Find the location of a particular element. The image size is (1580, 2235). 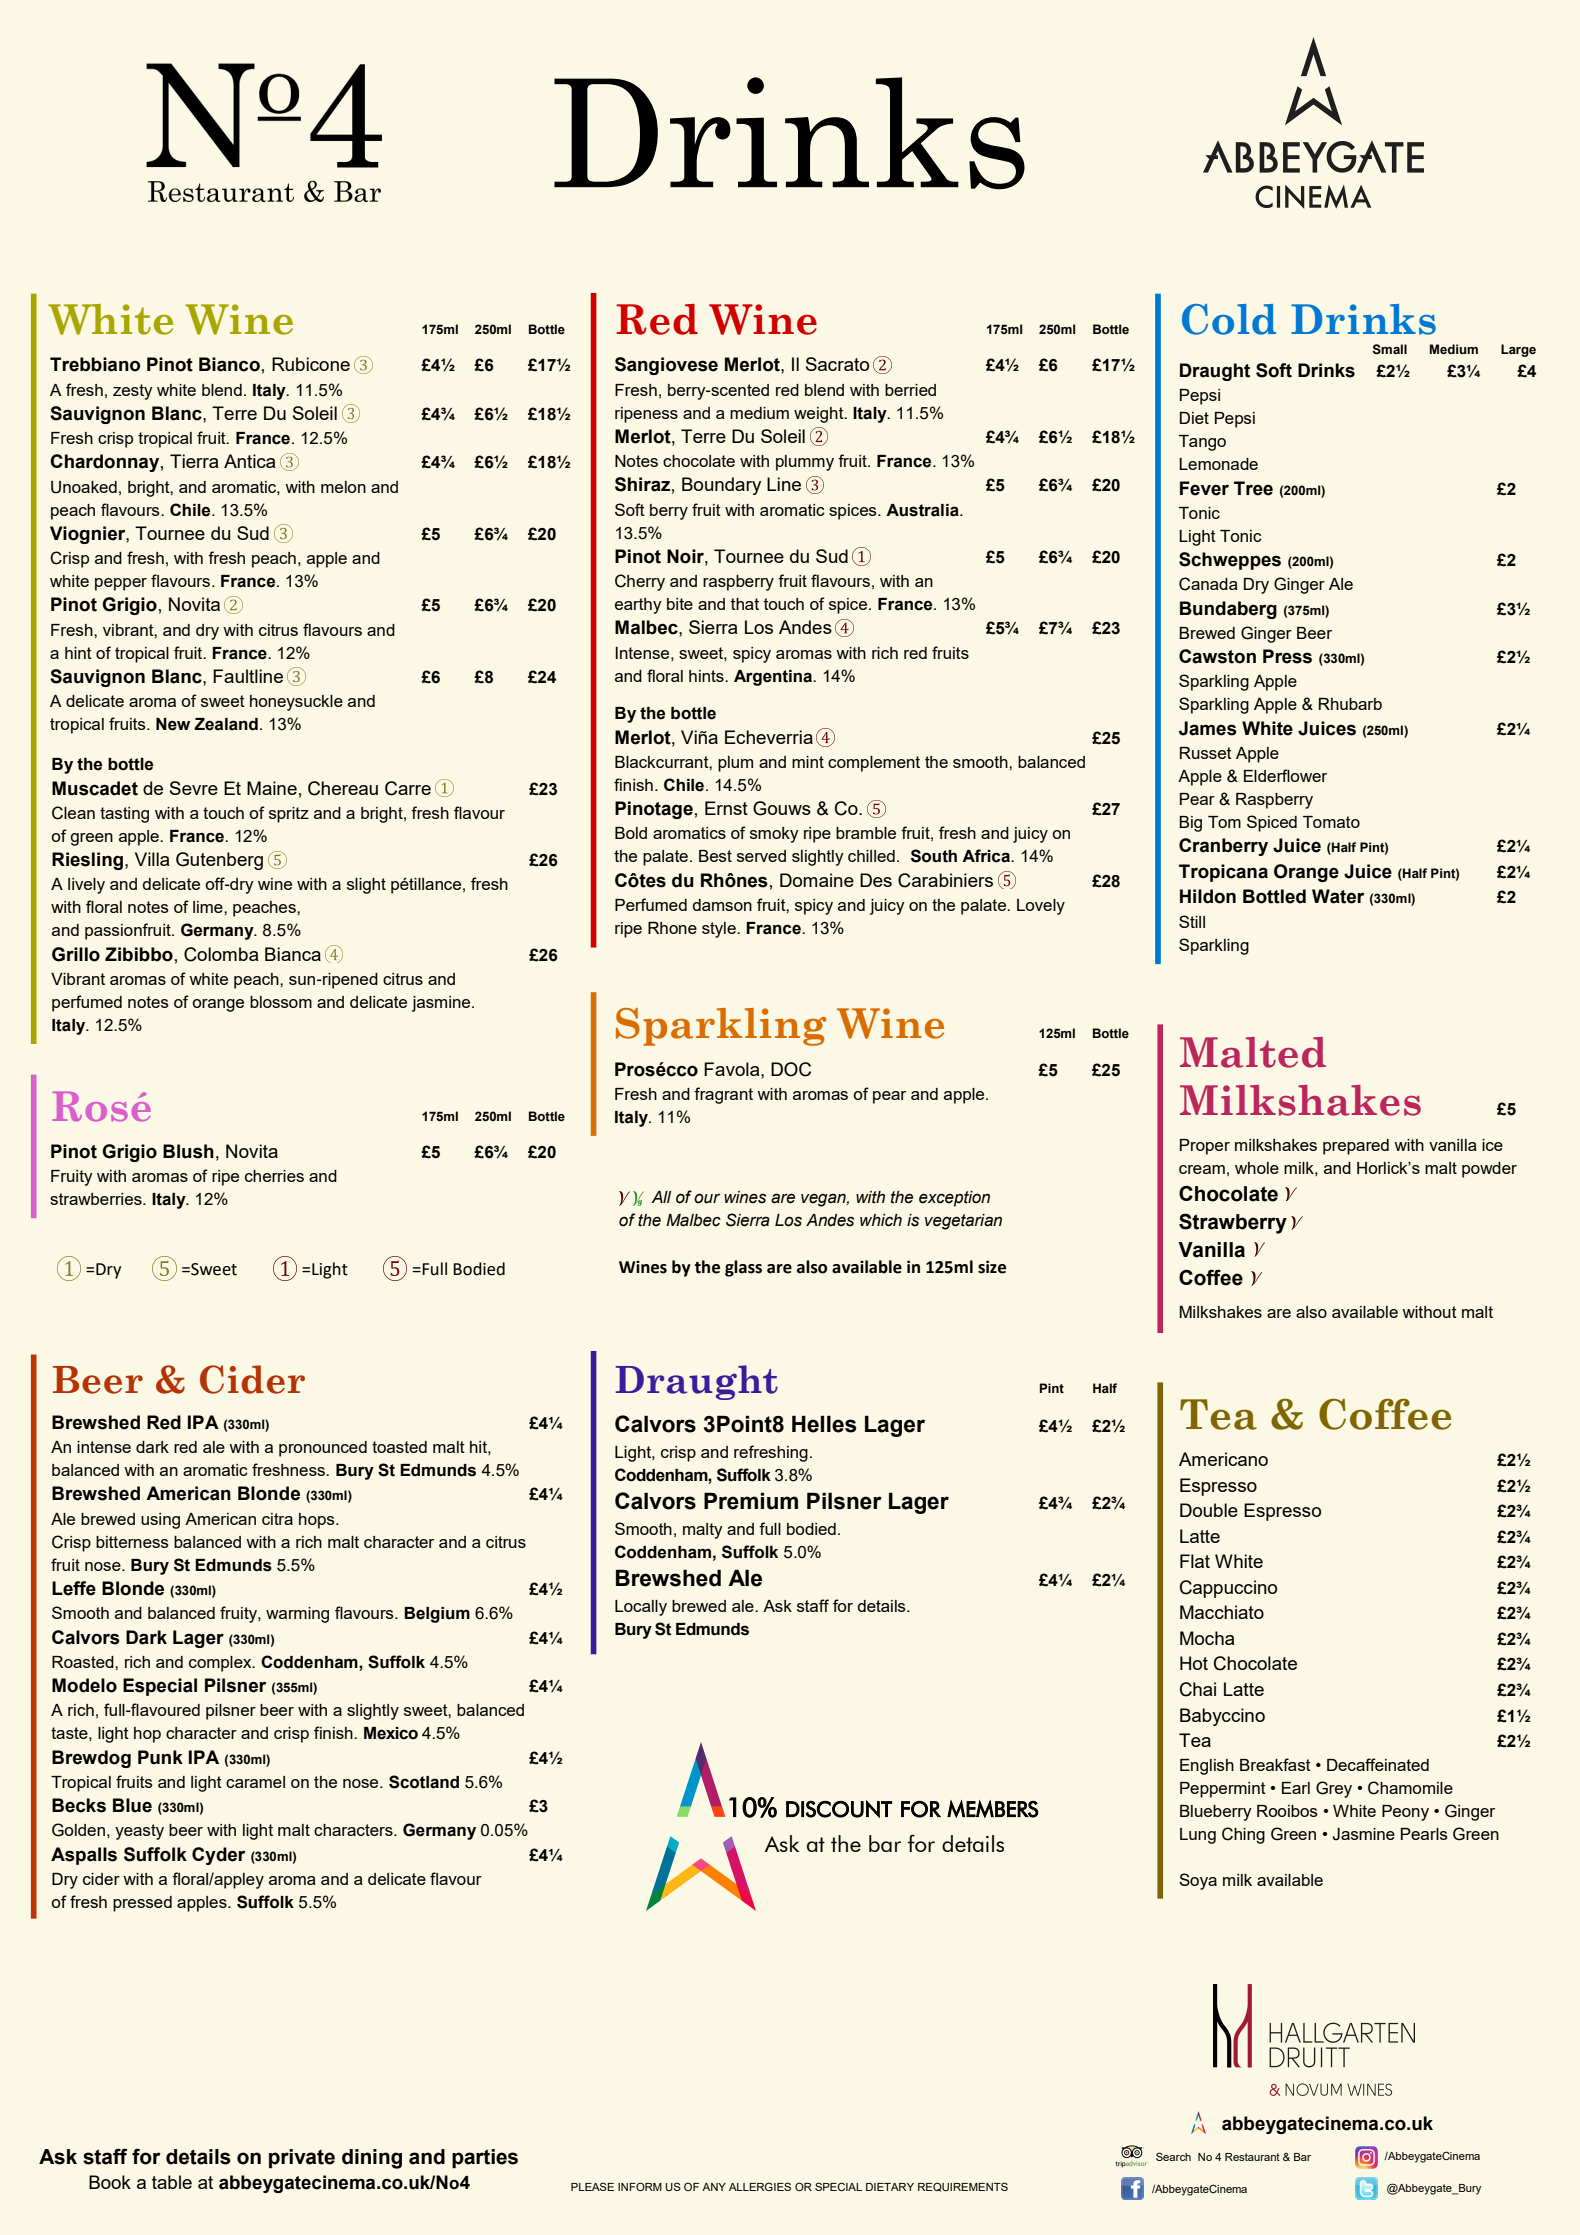

Argentina is located at coordinates (774, 678).
